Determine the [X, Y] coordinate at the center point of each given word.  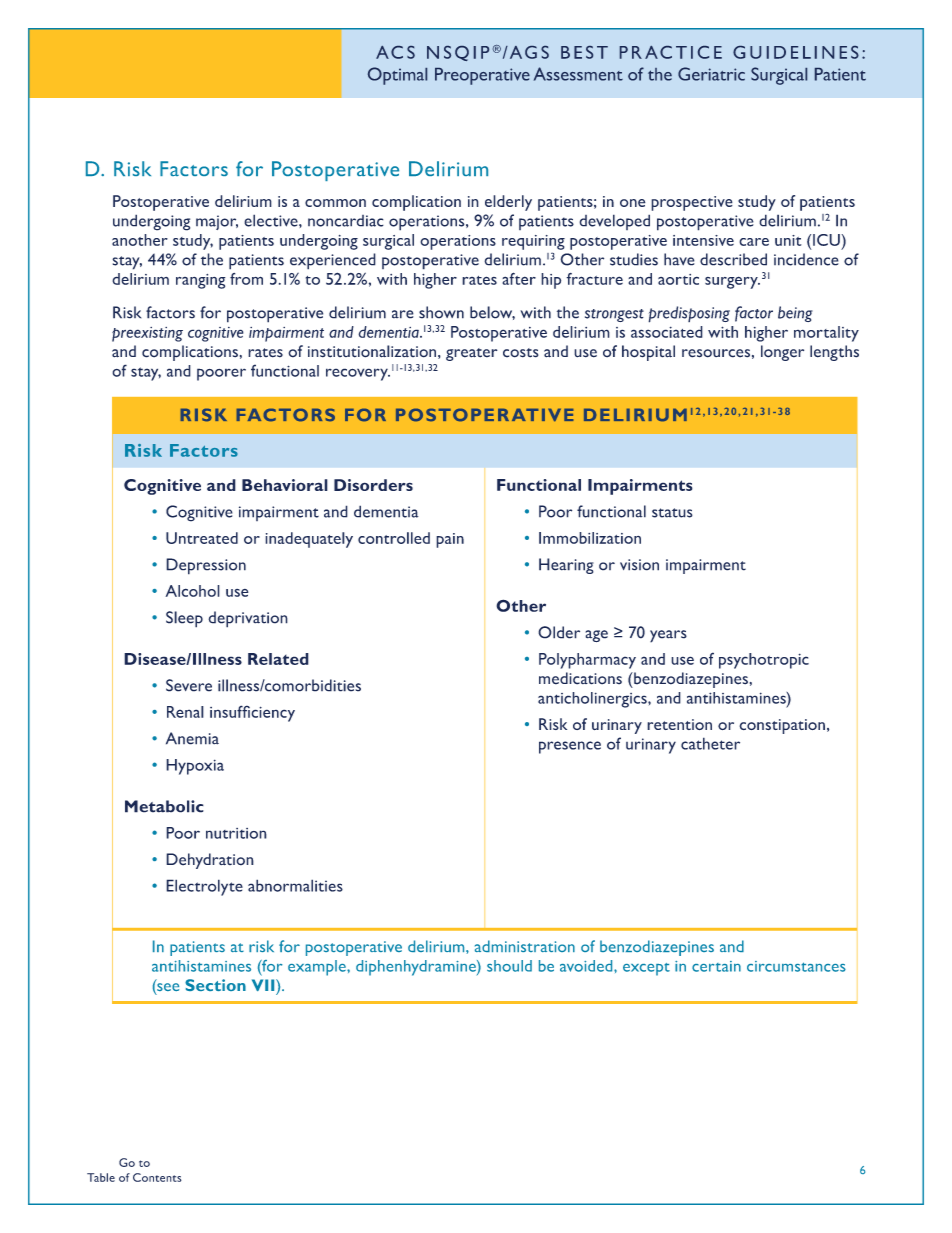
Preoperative [482, 76]
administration [525, 946]
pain [450, 540]
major [217, 222]
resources [716, 353]
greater [472, 354]
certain [716, 966]
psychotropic [764, 661]
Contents [157, 1177]
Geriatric [711, 74]
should [509, 966]
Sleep [184, 619]
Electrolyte [204, 887]
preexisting [147, 334]
